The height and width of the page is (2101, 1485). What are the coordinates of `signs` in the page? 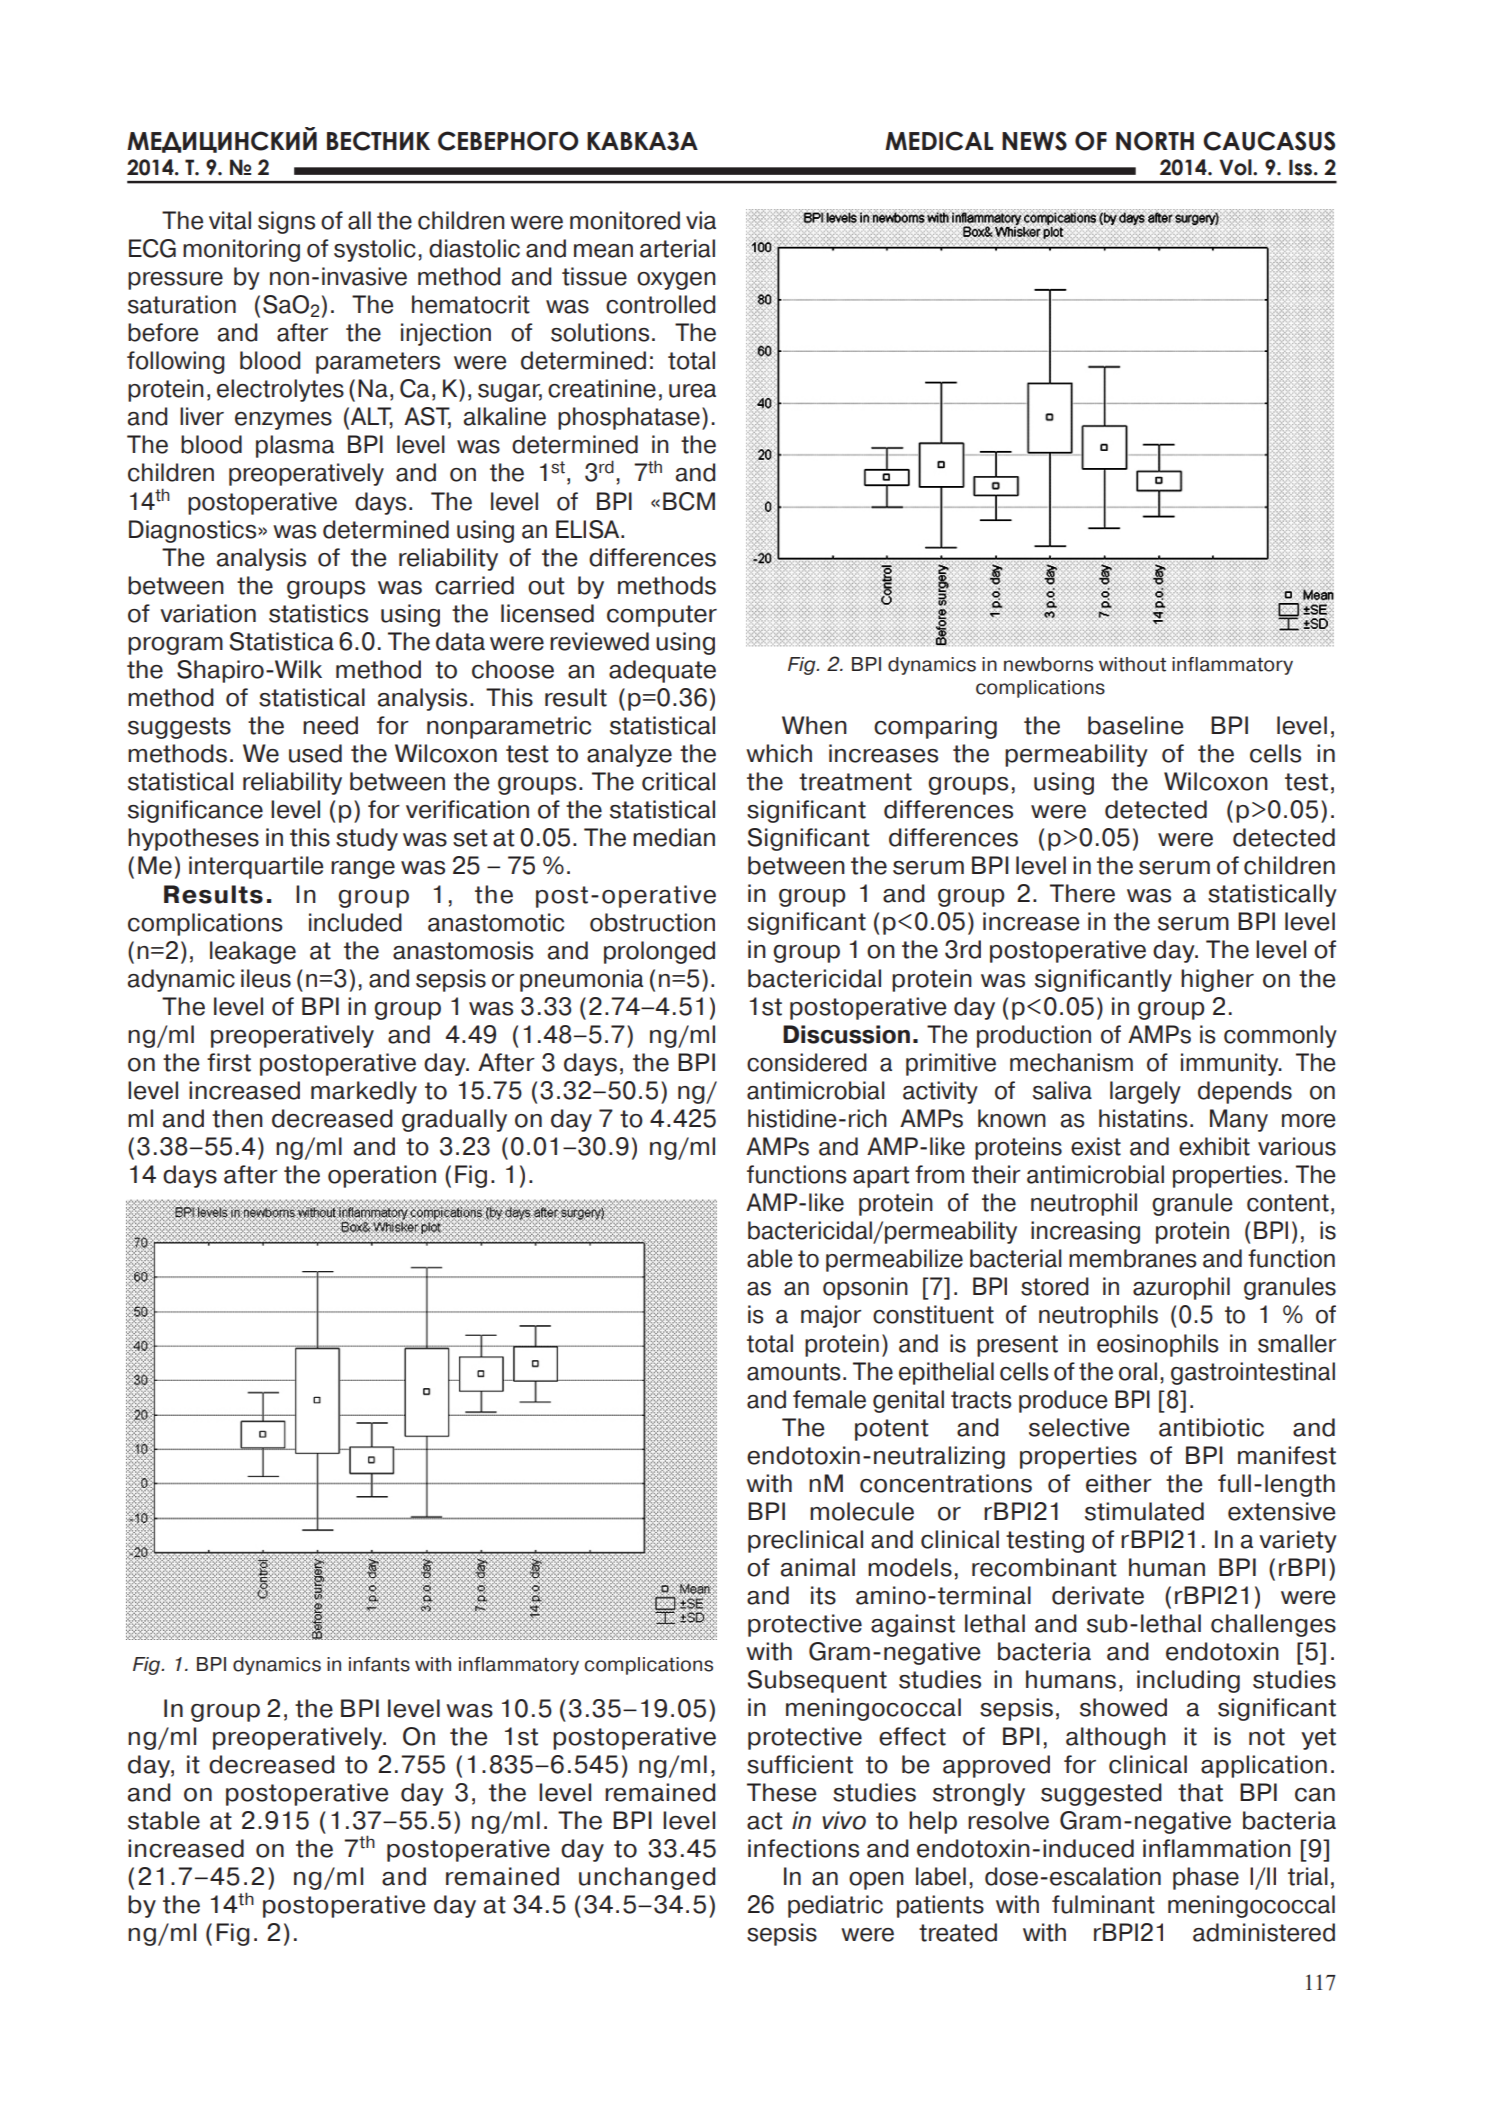 It's located at (286, 222).
